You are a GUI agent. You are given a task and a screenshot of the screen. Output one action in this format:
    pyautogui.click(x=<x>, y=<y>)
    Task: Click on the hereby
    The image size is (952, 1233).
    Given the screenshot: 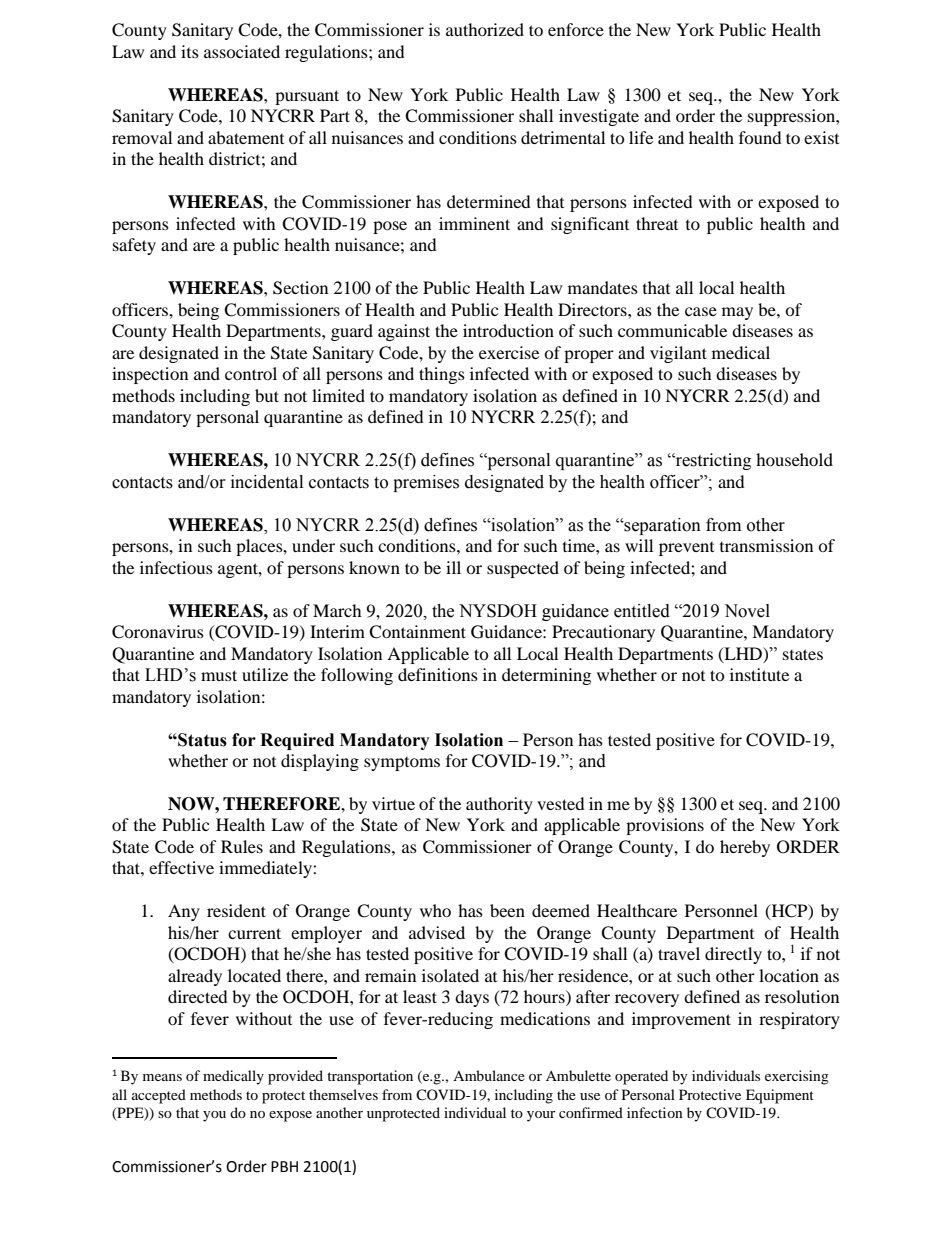 What is the action you would take?
    pyautogui.click(x=745, y=848)
